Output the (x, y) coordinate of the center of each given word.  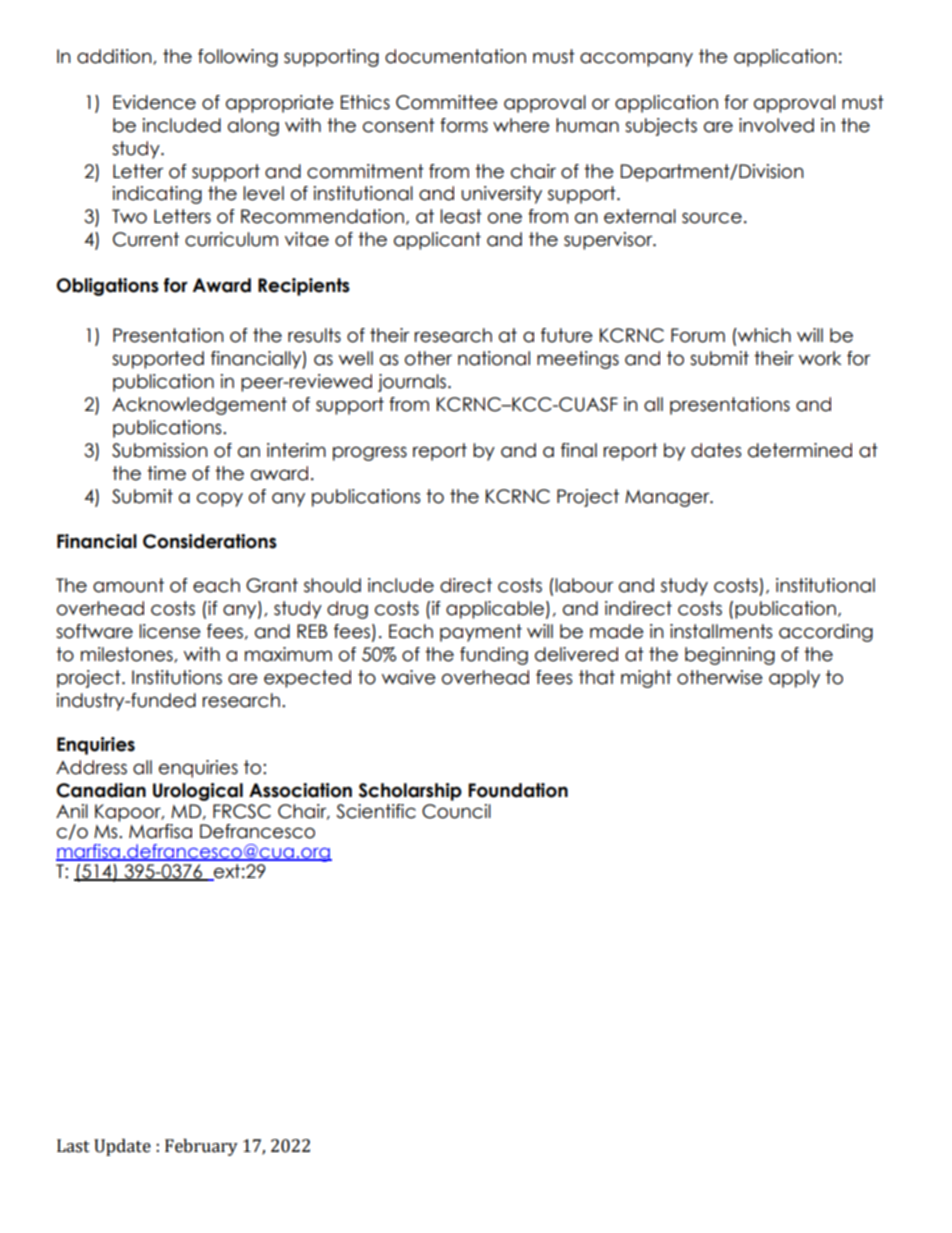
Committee (447, 102)
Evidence (154, 102)
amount (128, 585)
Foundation (518, 790)
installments (721, 631)
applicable (495, 610)
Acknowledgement (199, 406)
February (201, 1147)
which (763, 335)
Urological (198, 792)
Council (456, 811)
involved (776, 125)
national (494, 358)
